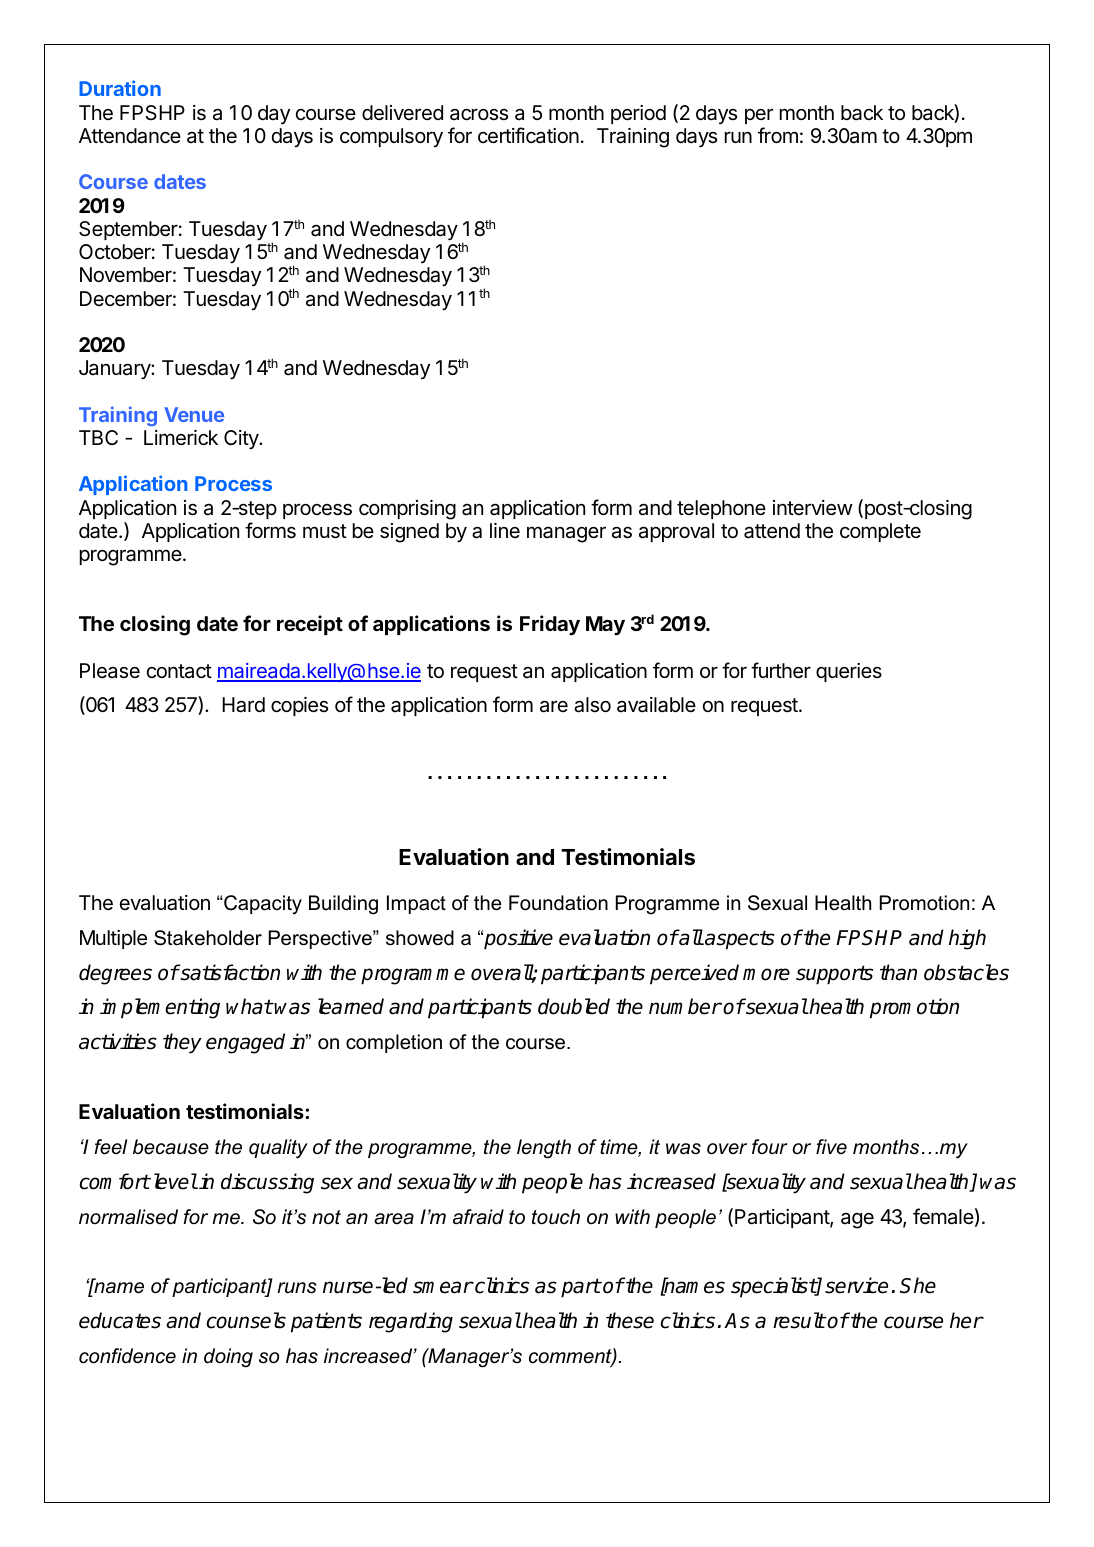  What do you see at coordinates (505, 530) in the image?
I see `line` at bounding box center [505, 530].
